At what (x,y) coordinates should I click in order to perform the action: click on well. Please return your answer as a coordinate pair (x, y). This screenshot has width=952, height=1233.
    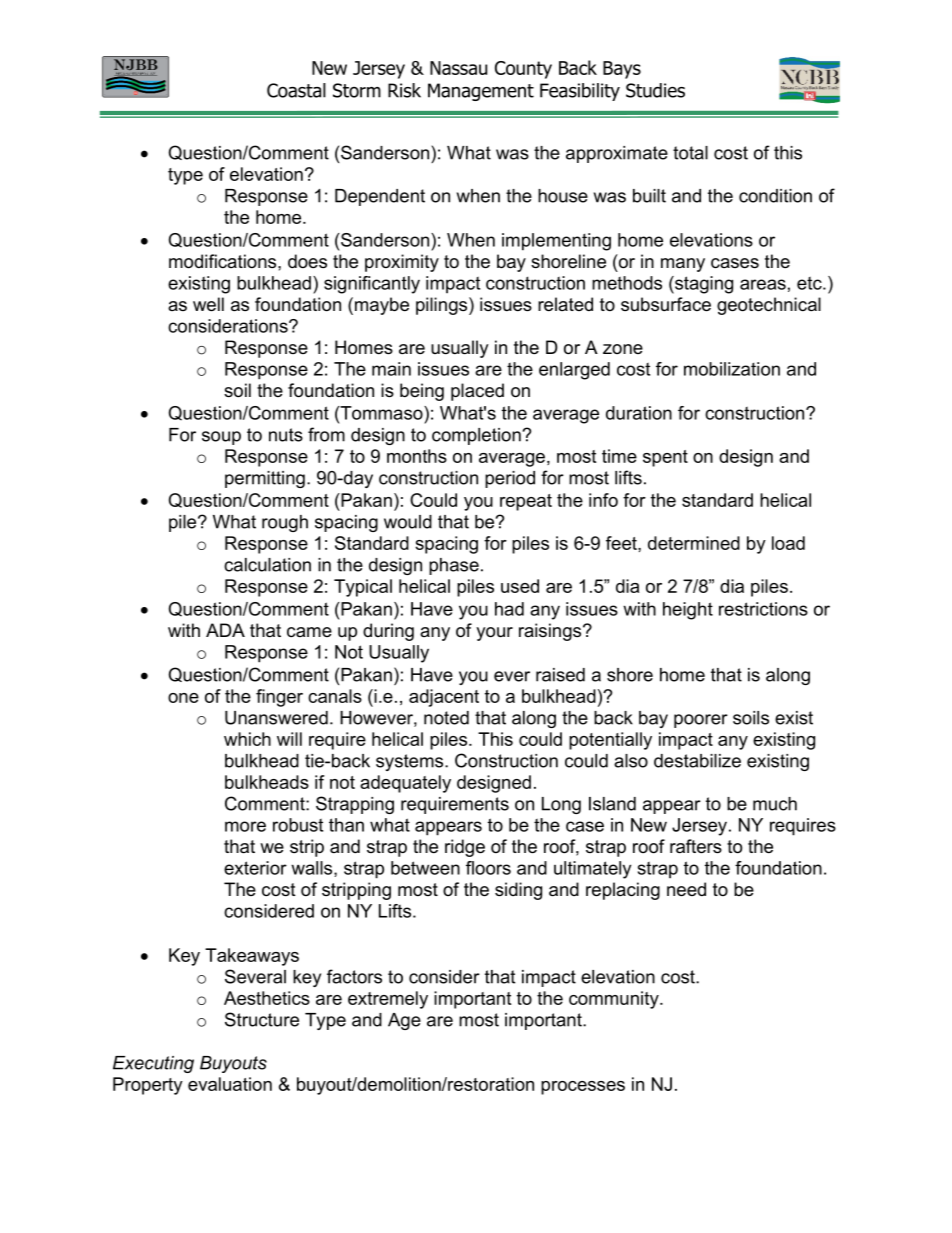
    Looking at the image, I should click on (208, 304).
